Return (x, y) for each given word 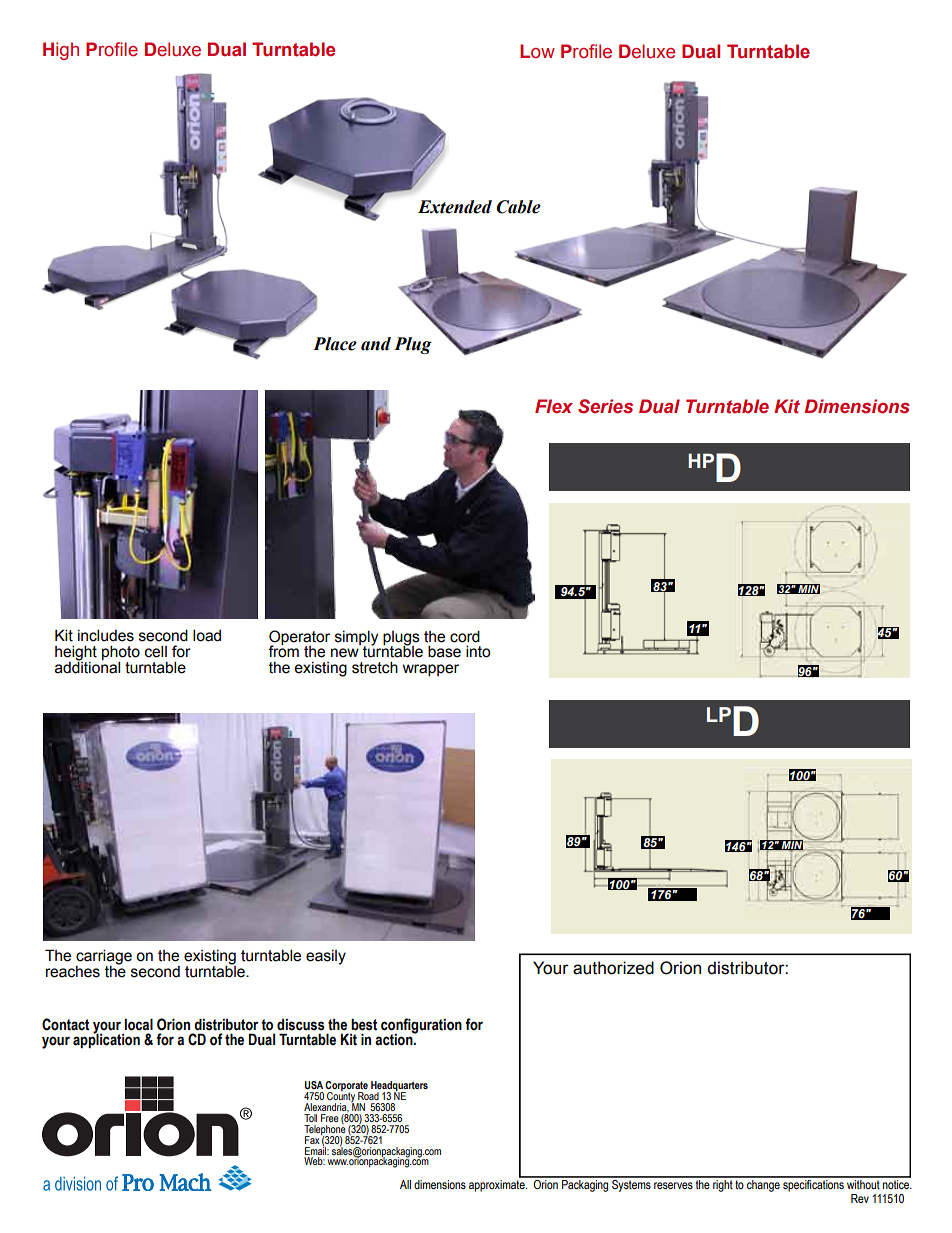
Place (335, 344)
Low (537, 51)
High (61, 51)
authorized (613, 968)
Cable (518, 207)
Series (605, 406)
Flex (554, 406)
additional (87, 666)
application (106, 1040)
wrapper (431, 670)
